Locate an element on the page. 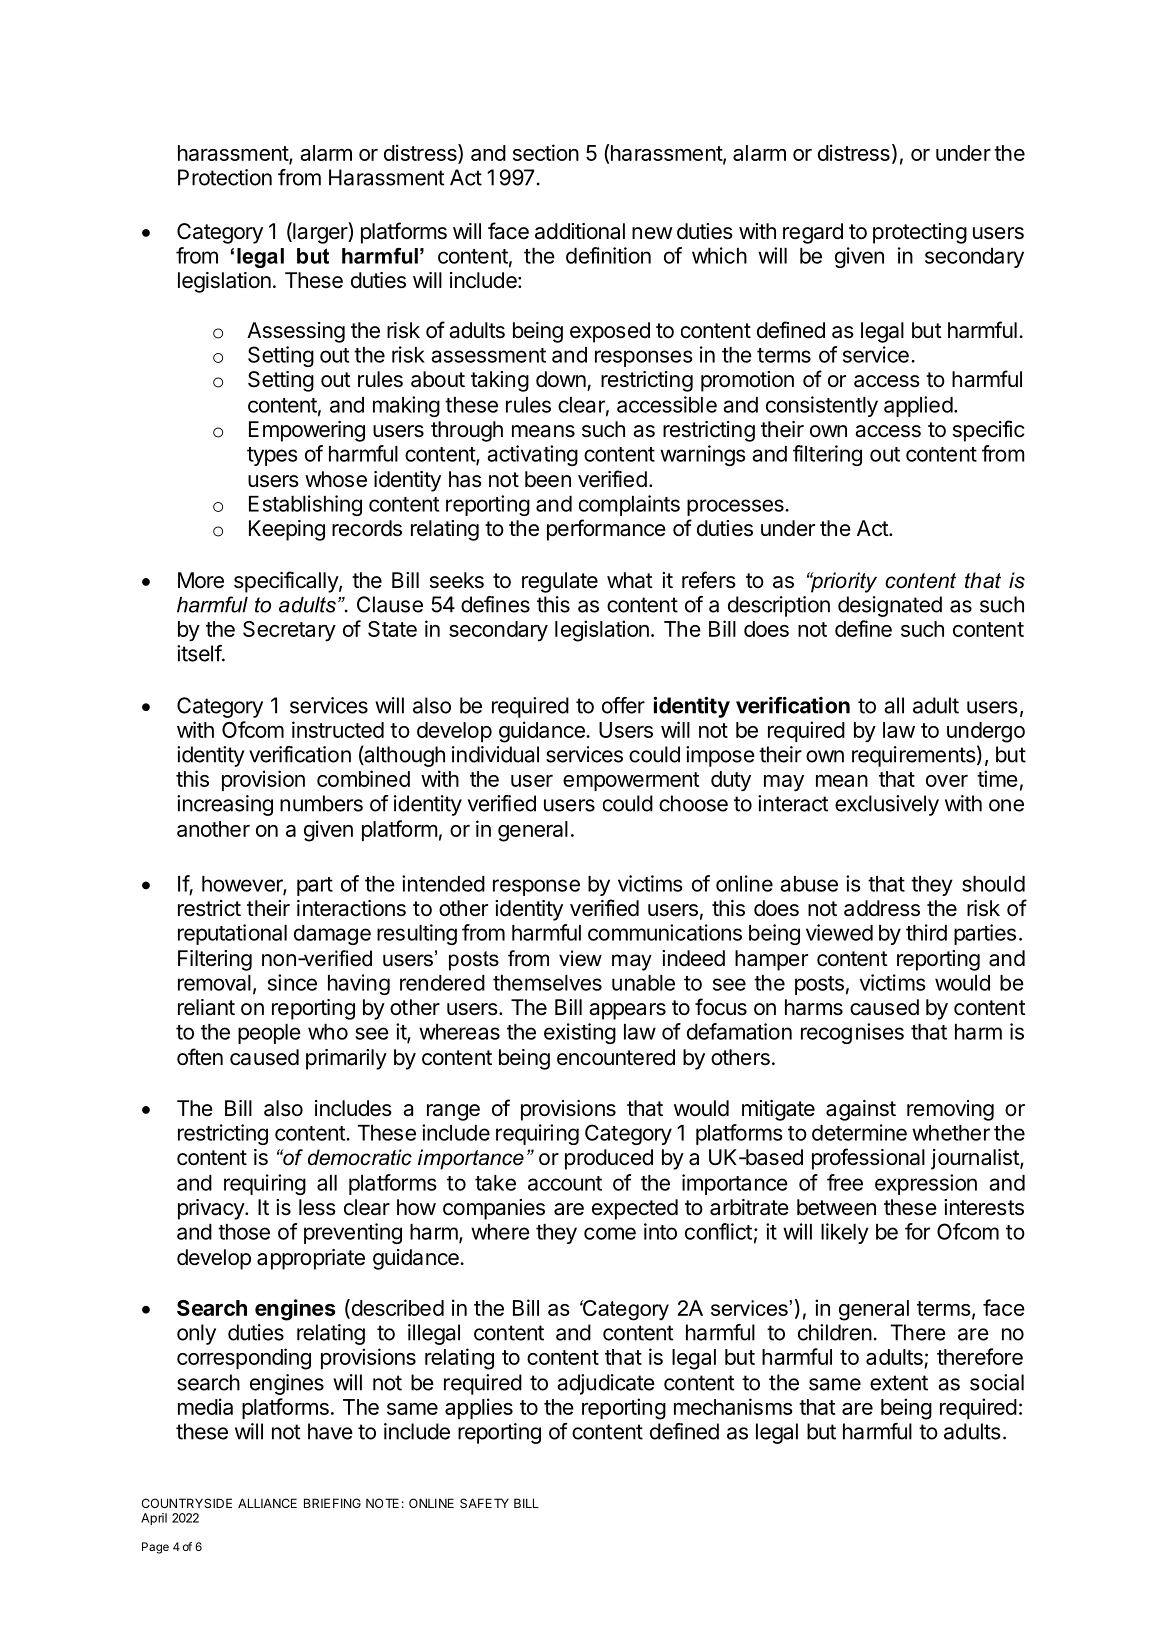 The width and height of the image is (1166, 1649). empowerment is located at coordinates (631, 781).
